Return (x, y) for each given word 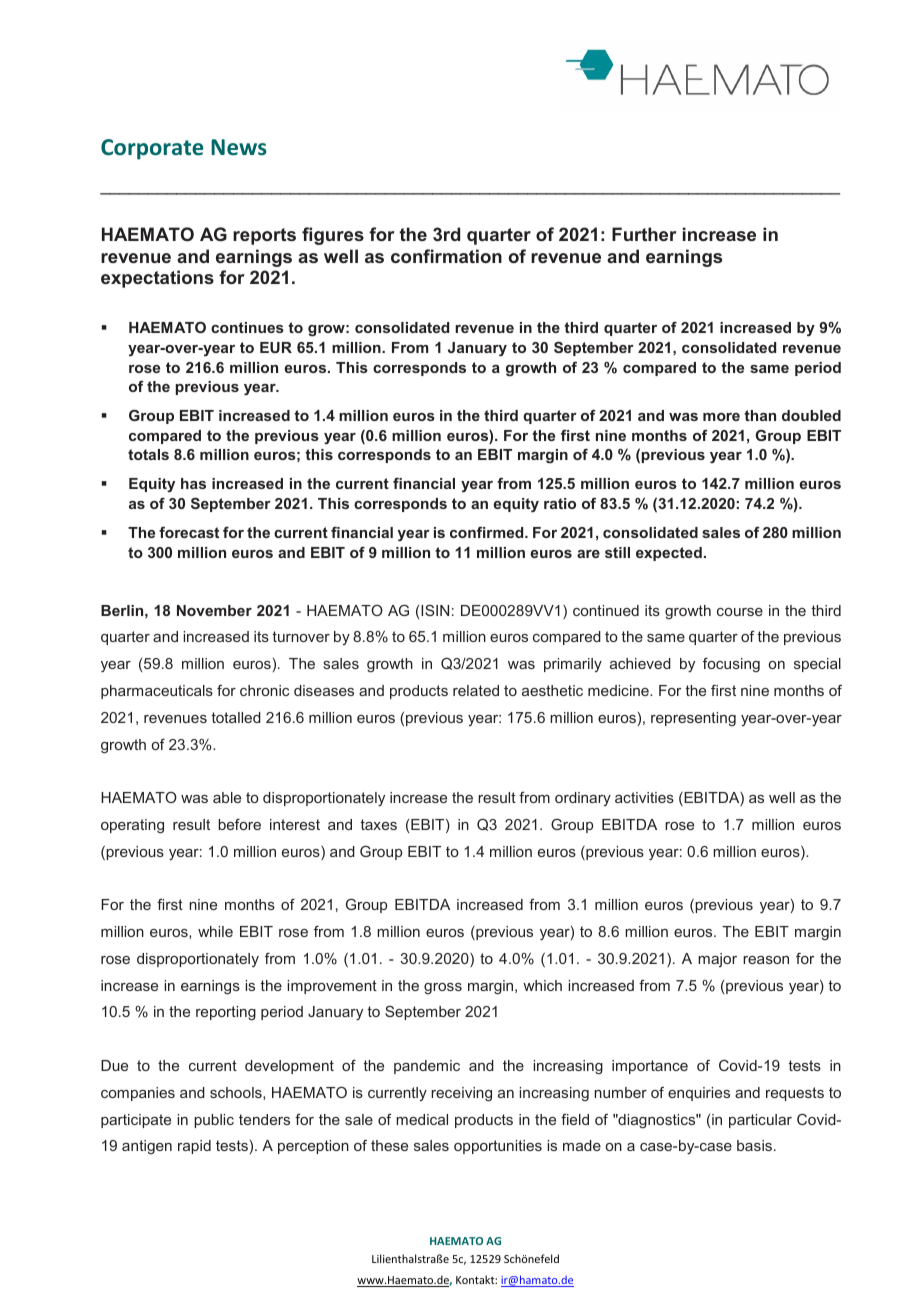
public (214, 1121)
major (717, 960)
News (239, 147)
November (214, 610)
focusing (731, 664)
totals (148, 454)
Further (644, 234)
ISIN (435, 610)
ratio (560, 503)
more (721, 417)
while (215, 931)
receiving (461, 1094)
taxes (378, 824)
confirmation (446, 256)
